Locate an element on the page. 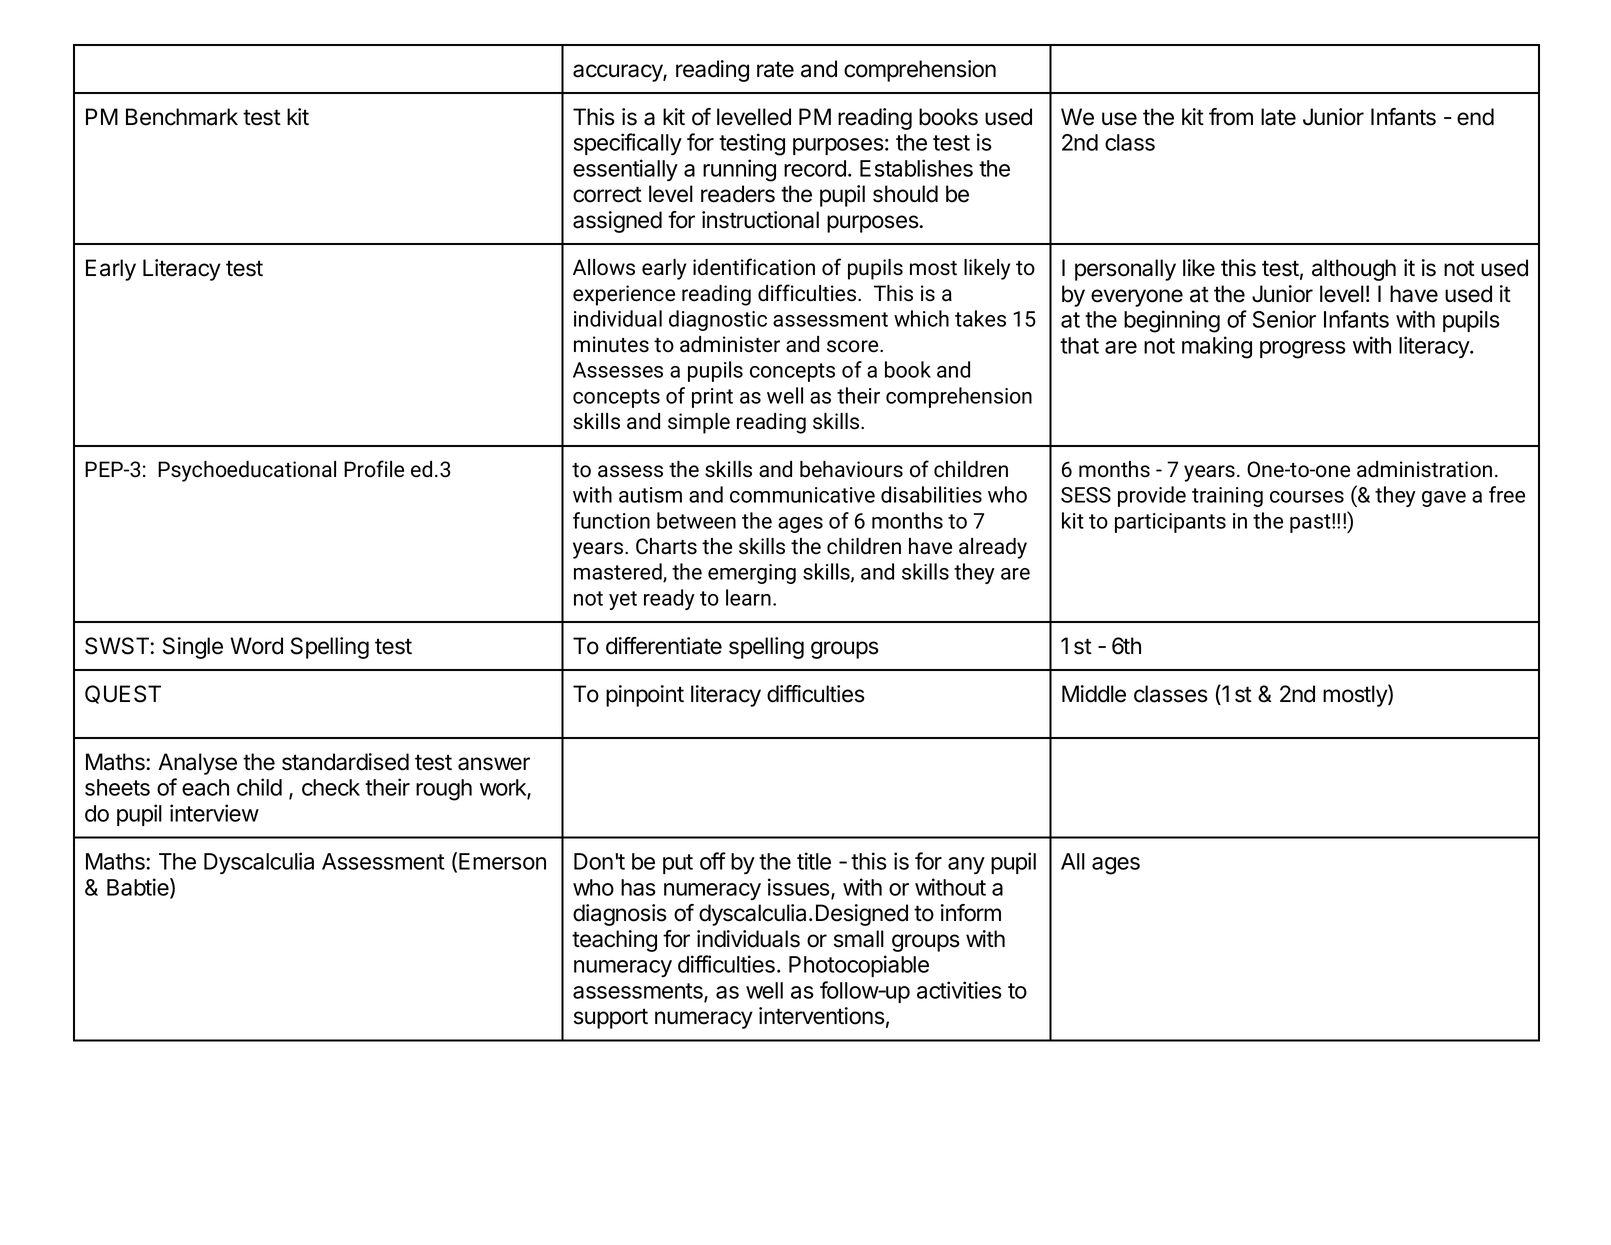 This page has width=1611, height=1245. Word is located at coordinates (256, 646).
